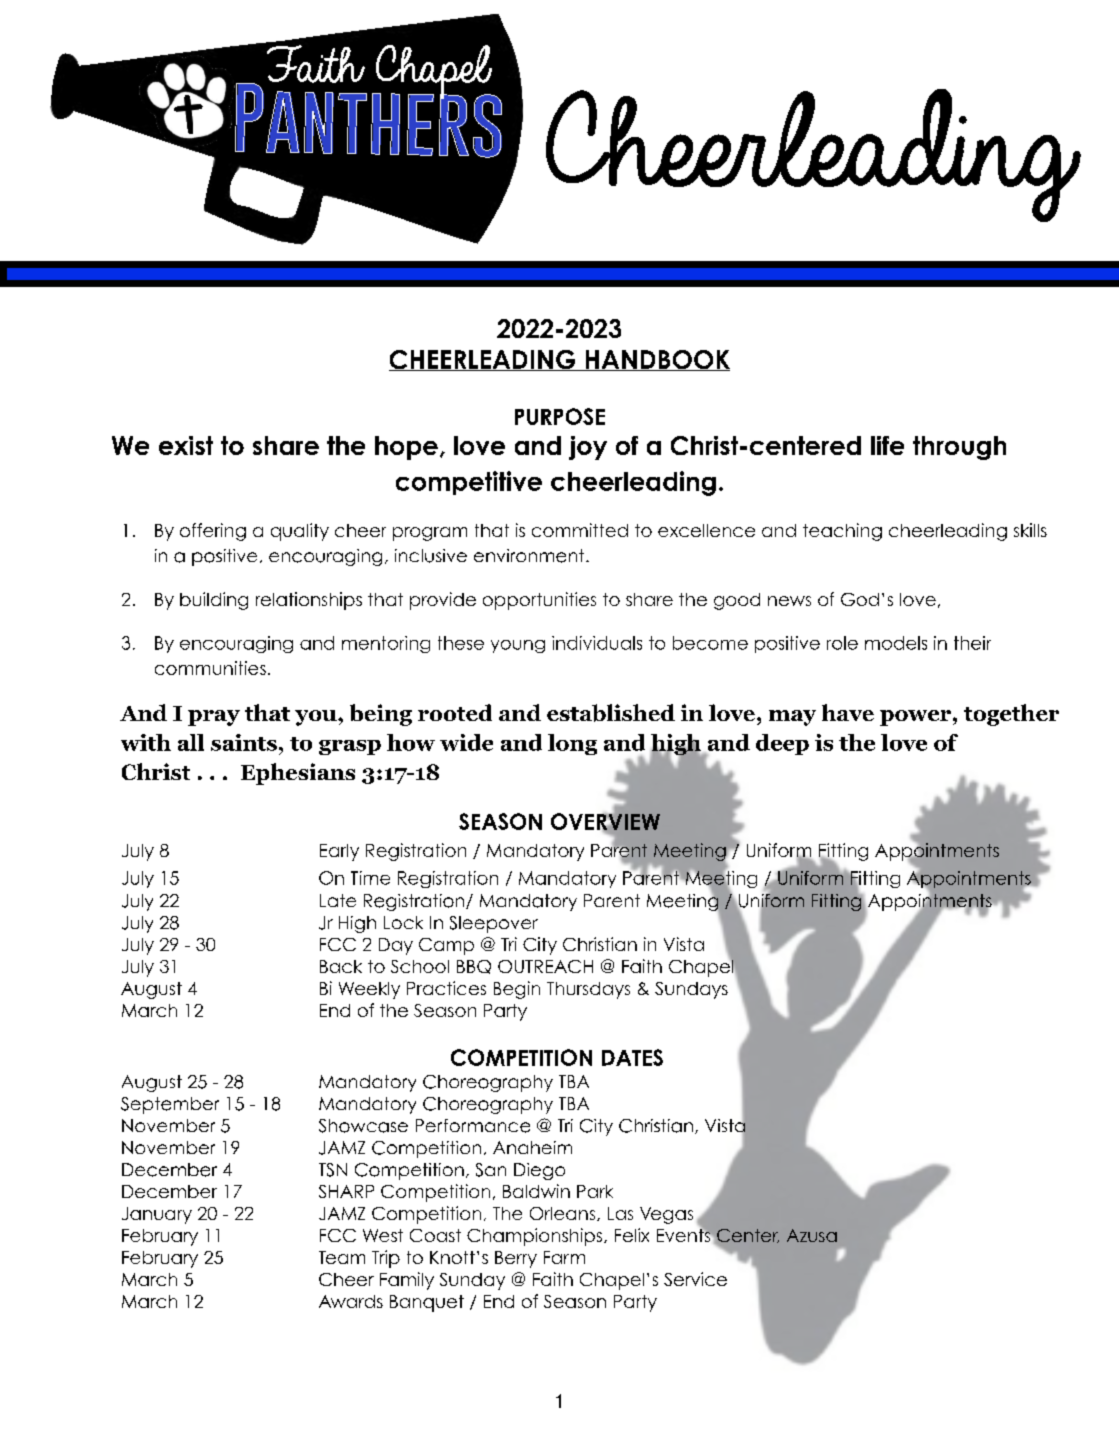  I want to click on Service, so click(695, 1279).
